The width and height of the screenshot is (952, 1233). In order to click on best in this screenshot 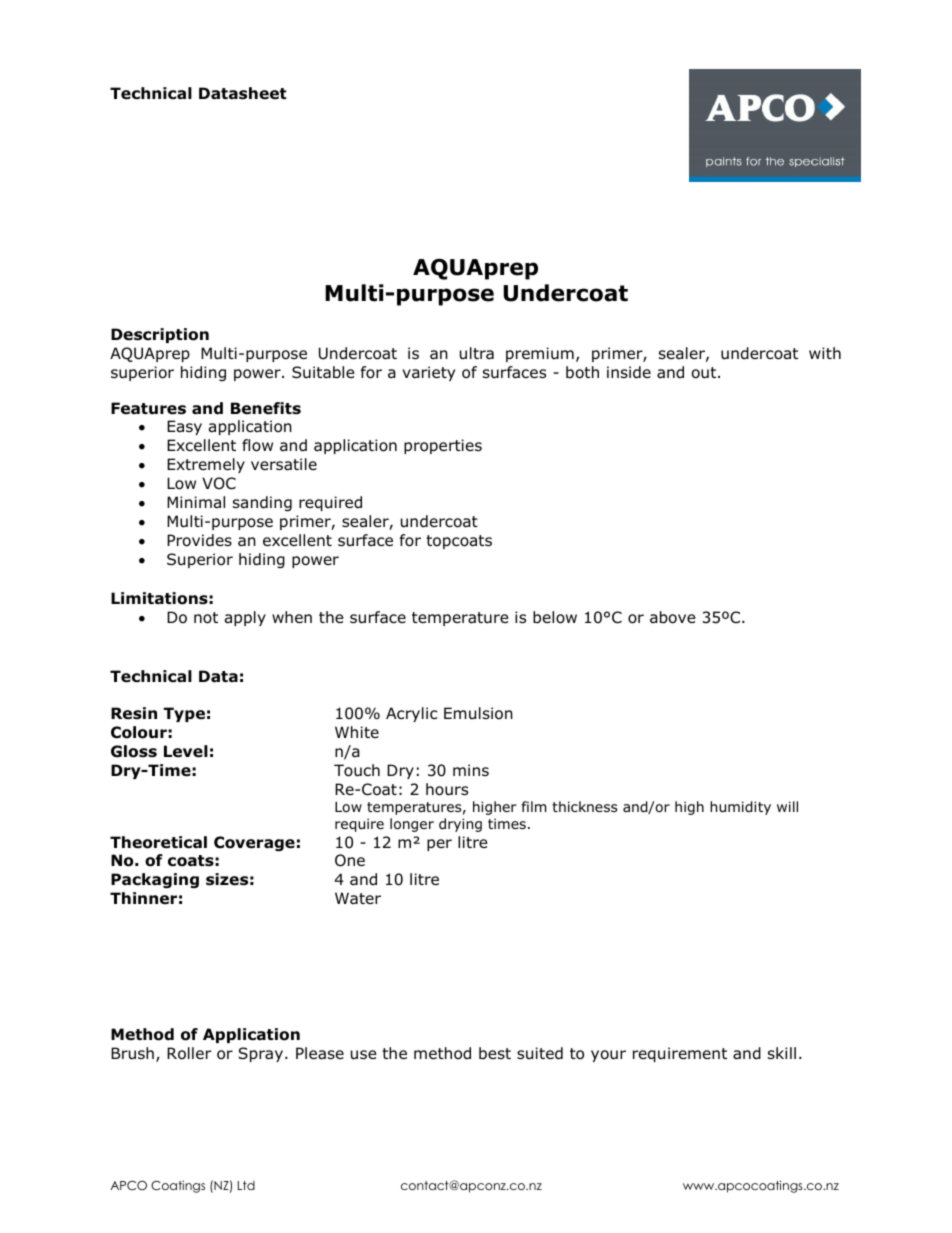, I will do `click(495, 1053)`.
